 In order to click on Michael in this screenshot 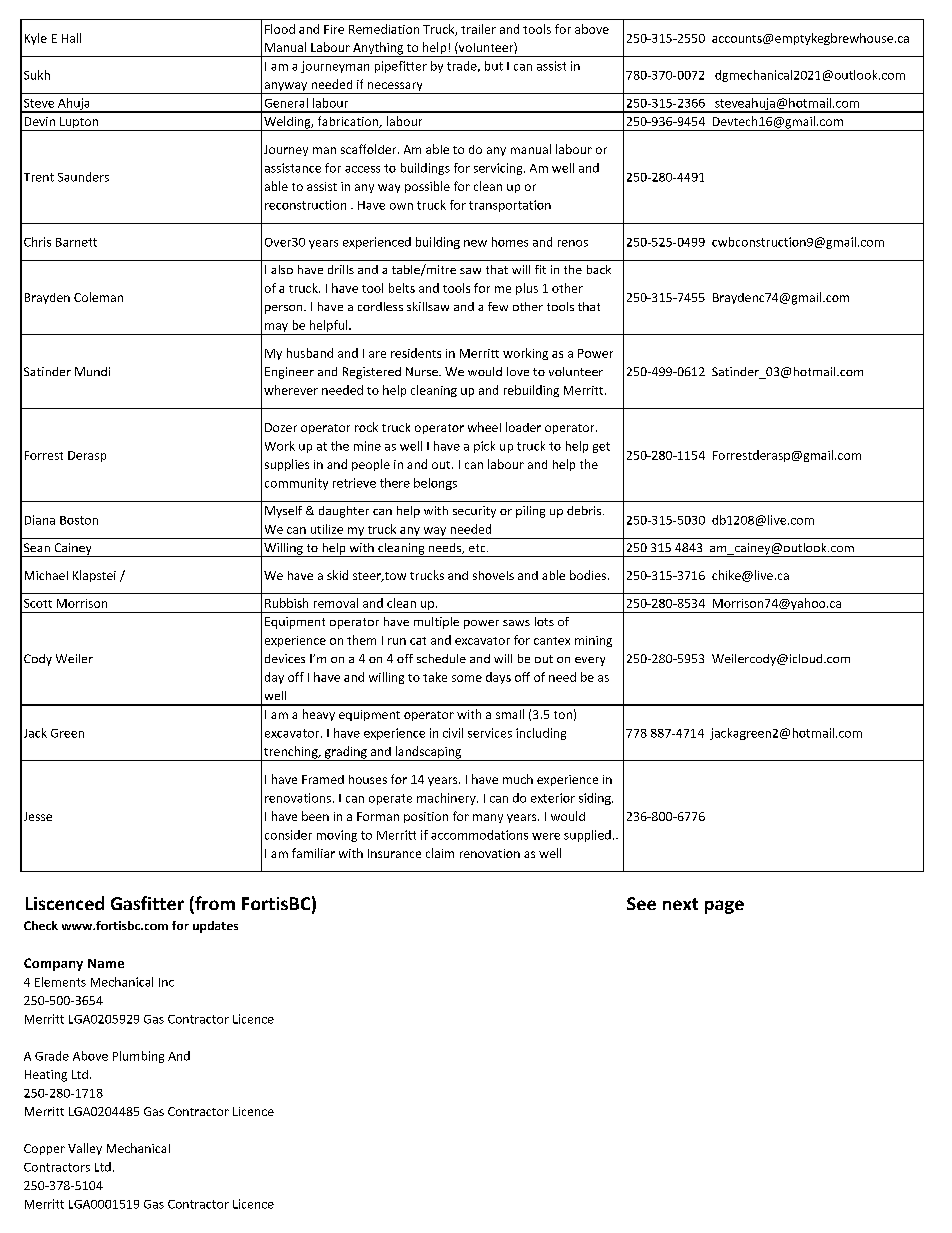, I will do `click(46, 575)`.
